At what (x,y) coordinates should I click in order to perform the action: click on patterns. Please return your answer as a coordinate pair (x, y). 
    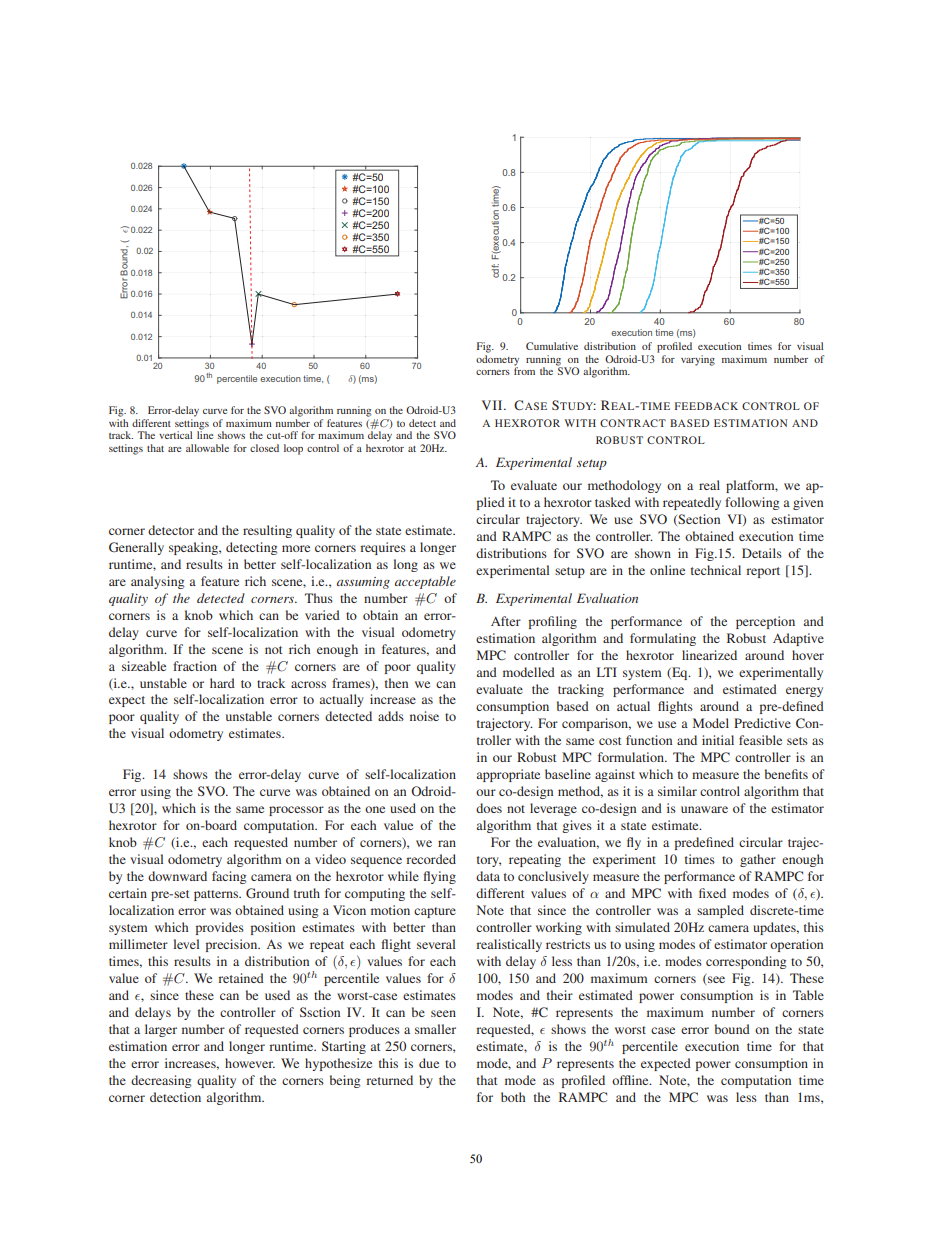
    Looking at the image, I should click on (217, 895).
